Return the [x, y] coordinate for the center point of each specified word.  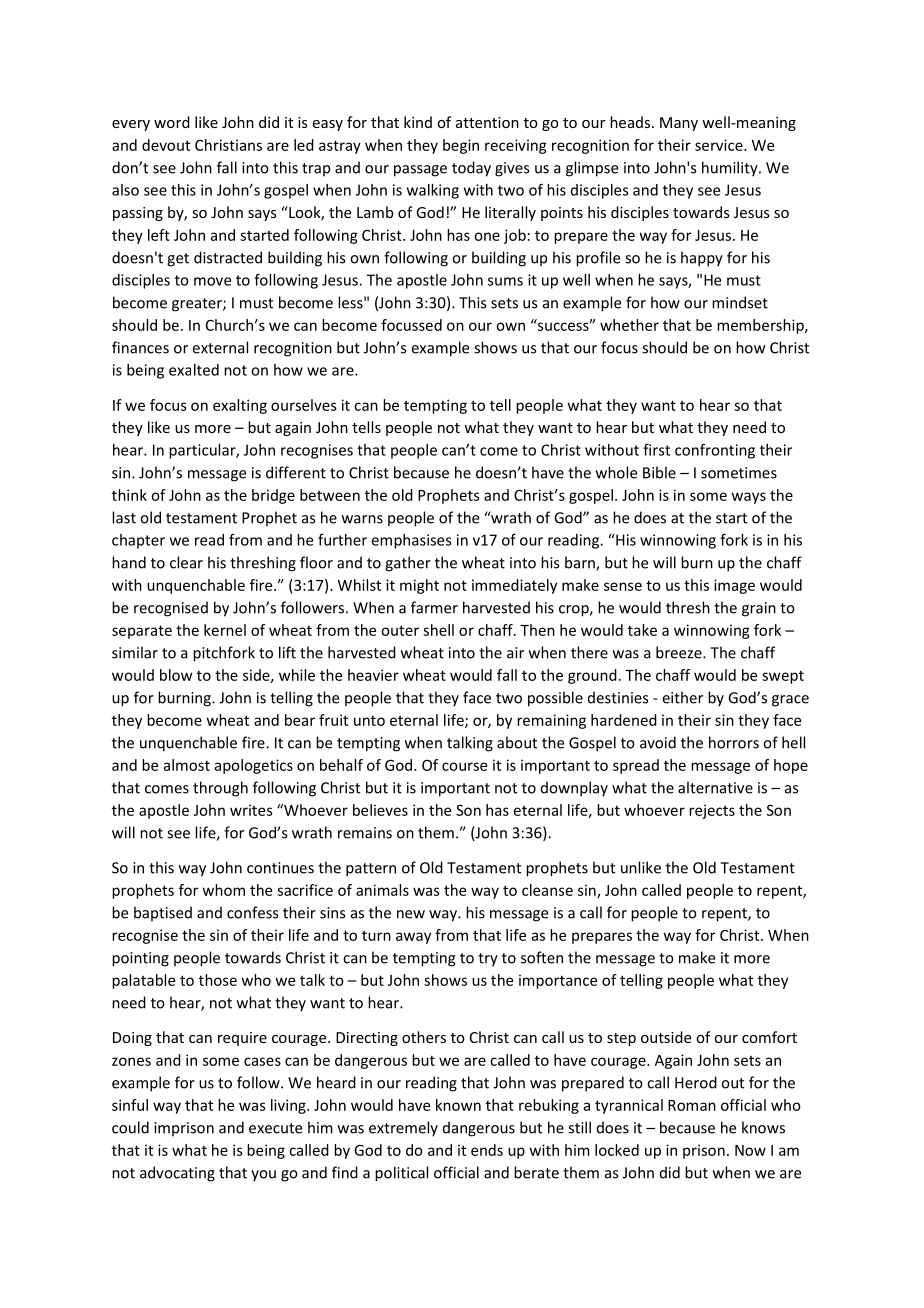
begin [461, 146]
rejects [712, 811]
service [720, 145]
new [411, 914]
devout [166, 145]
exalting [240, 406]
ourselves [304, 405]
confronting [715, 451]
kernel [225, 630]
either [683, 697]
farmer [434, 607]
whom [224, 890]
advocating [177, 1174]
